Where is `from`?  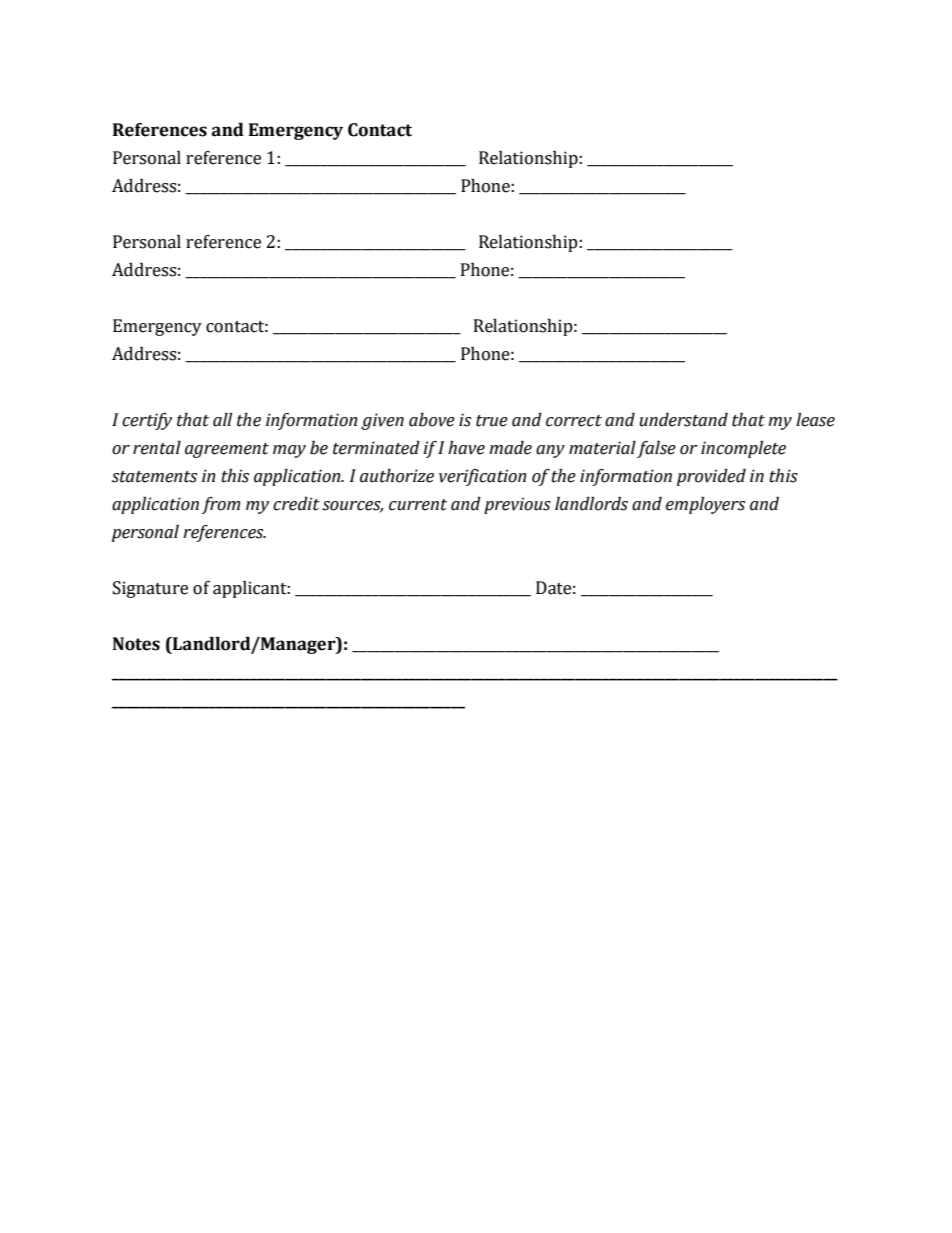 from is located at coordinates (220, 505).
